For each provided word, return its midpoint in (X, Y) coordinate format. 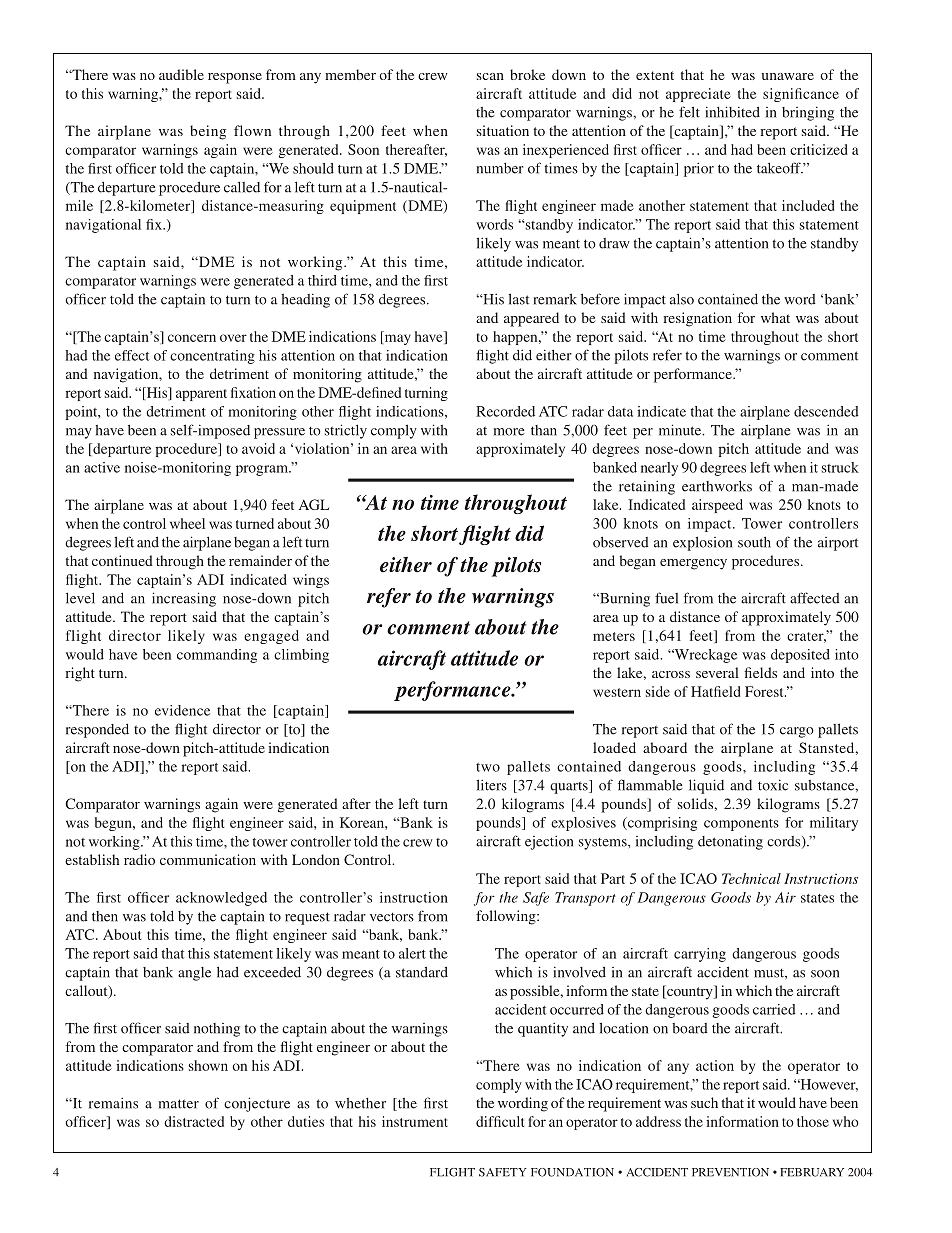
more (509, 432)
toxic (773, 785)
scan (490, 76)
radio (139, 859)
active (102, 467)
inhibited (732, 112)
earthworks (717, 486)
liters (491, 785)
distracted (194, 1121)
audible (181, 74)
